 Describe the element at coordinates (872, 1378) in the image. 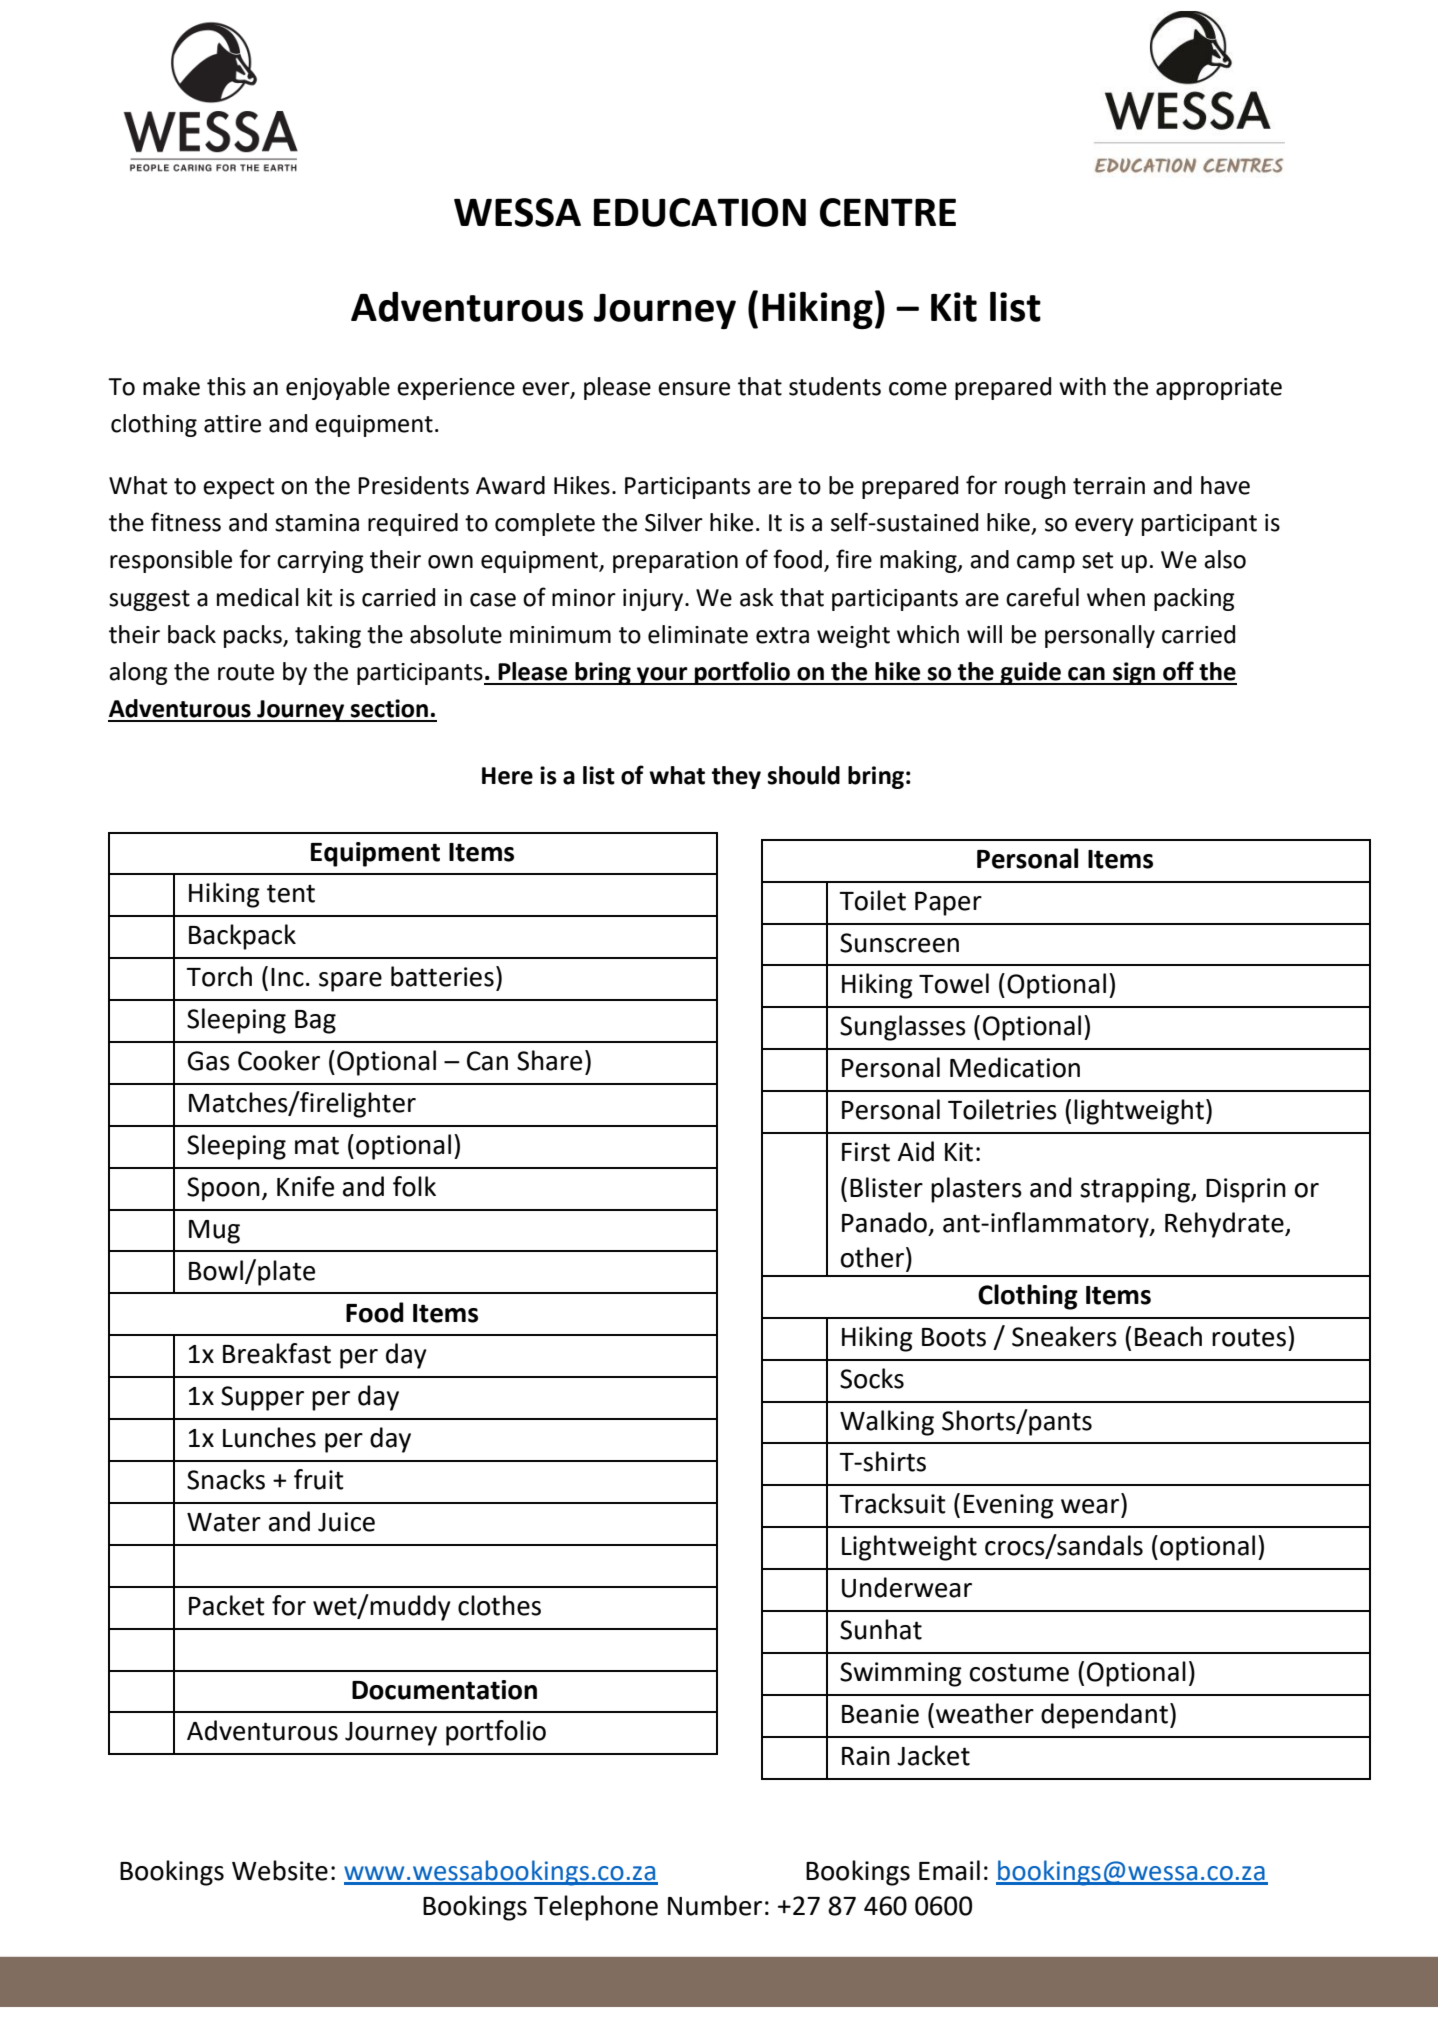

I see `Socks` at that location.
